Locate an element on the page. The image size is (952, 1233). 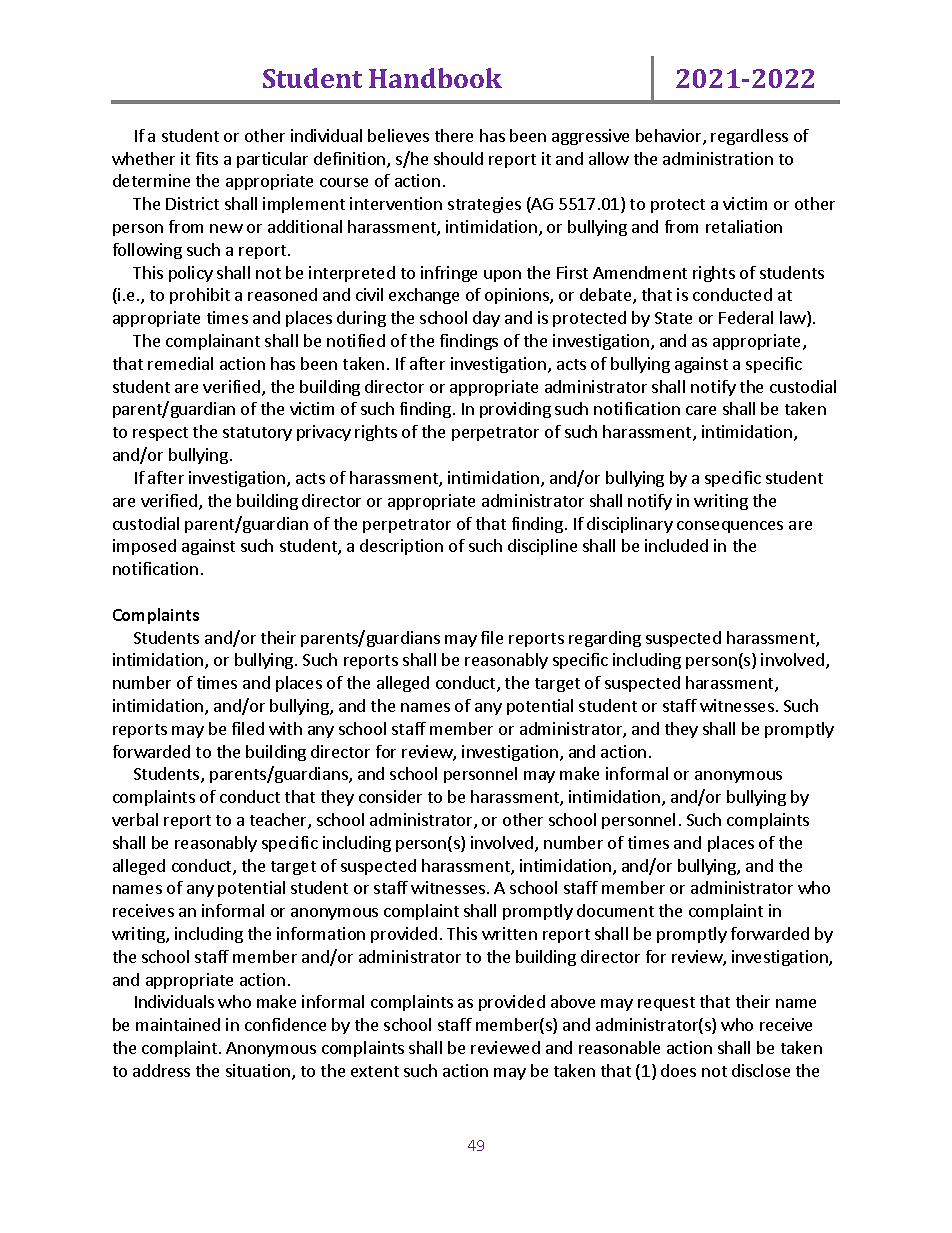
prohibit is located at coordinates (200, 296).
